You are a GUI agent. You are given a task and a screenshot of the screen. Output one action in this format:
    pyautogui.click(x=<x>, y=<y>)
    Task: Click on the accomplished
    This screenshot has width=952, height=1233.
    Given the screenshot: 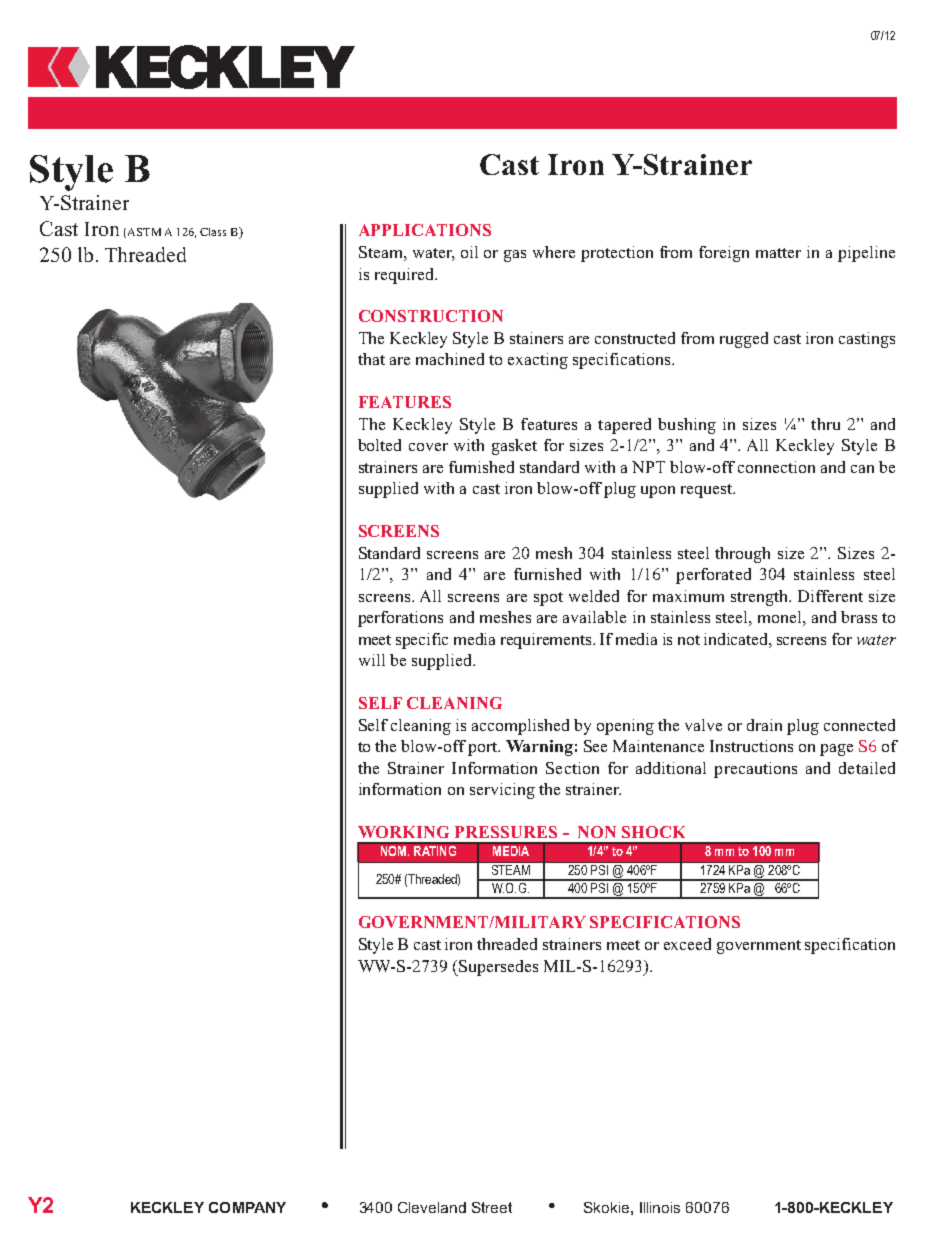 What is the action you would take?
    pyautogui.click(x=520, y=727)
